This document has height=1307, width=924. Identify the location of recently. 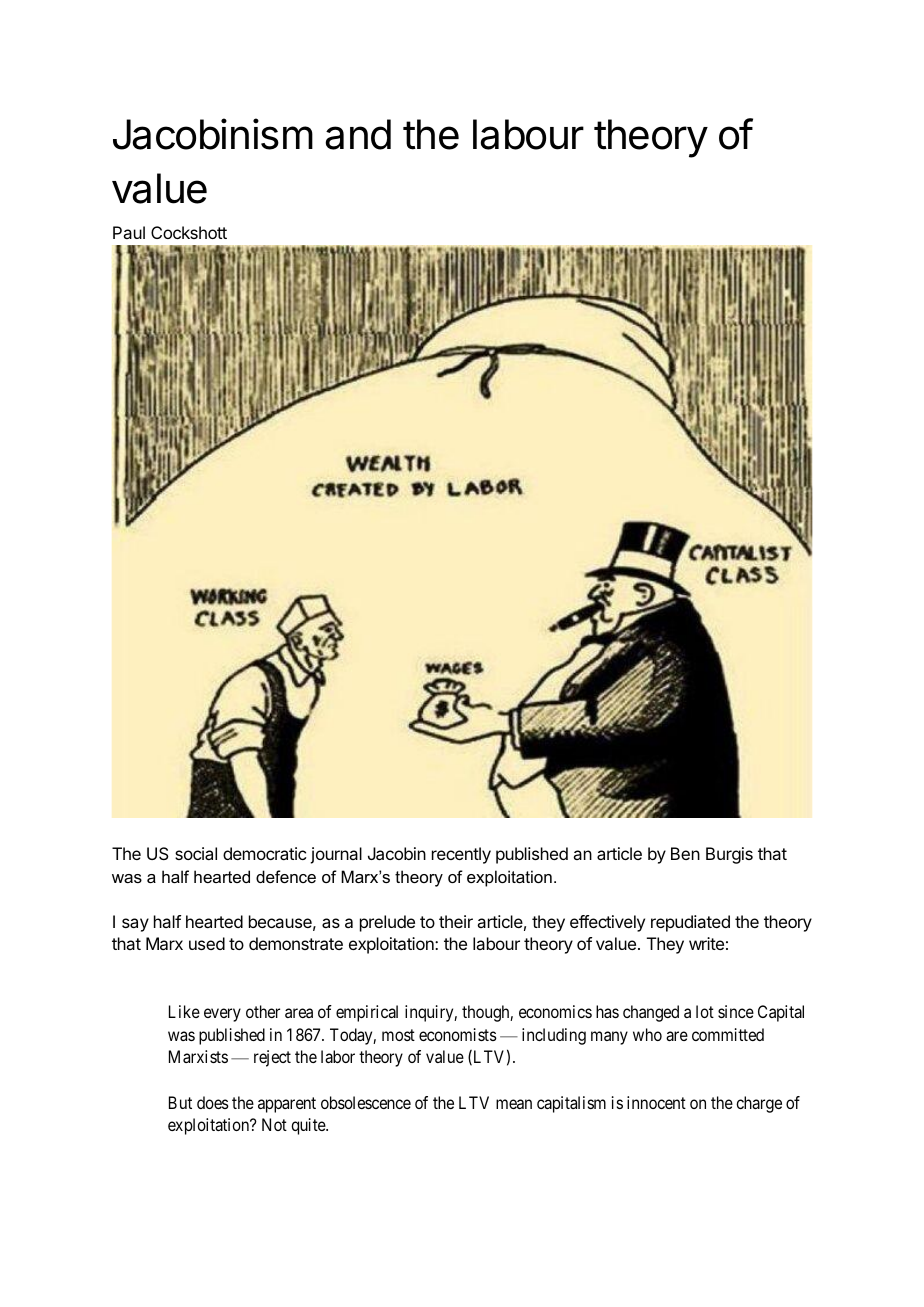
(461, 855).
